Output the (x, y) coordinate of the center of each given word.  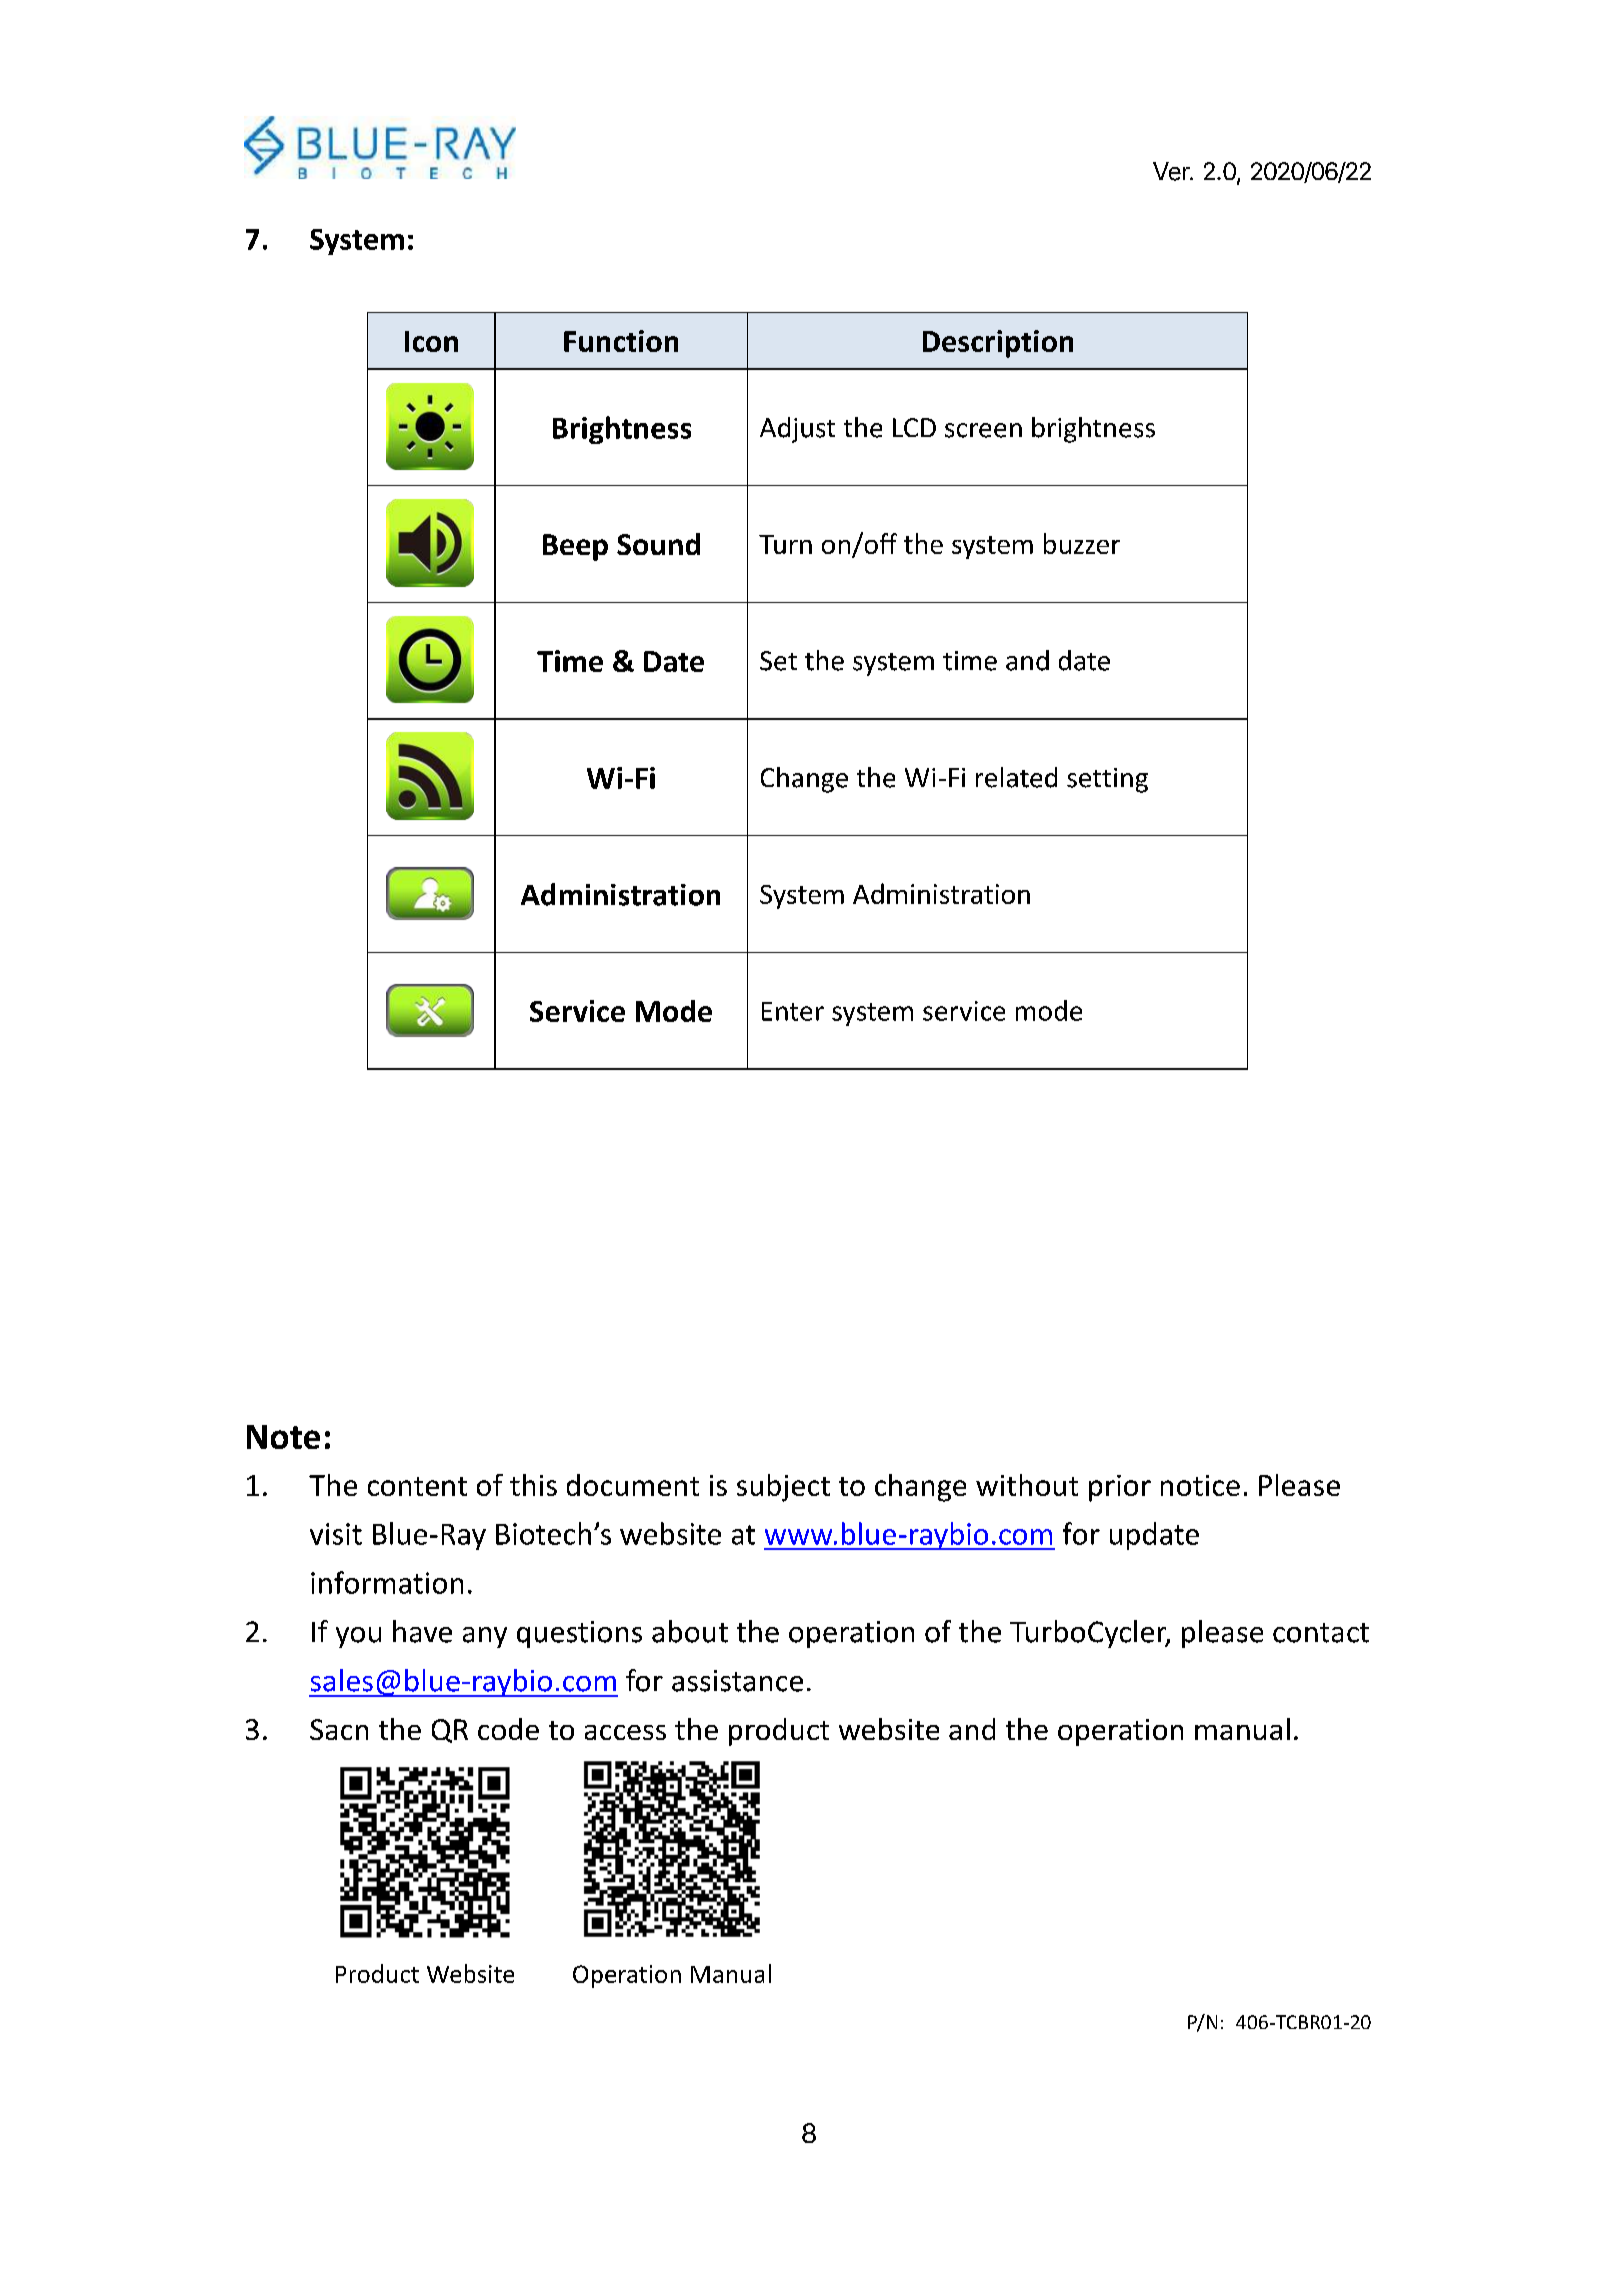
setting (1107, 780)
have (422, 1631)
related (1016, 777)
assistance (737, 1681)
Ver (1172, 171)
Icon (431, 341)
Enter (793, 1011)
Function (621, 341)
